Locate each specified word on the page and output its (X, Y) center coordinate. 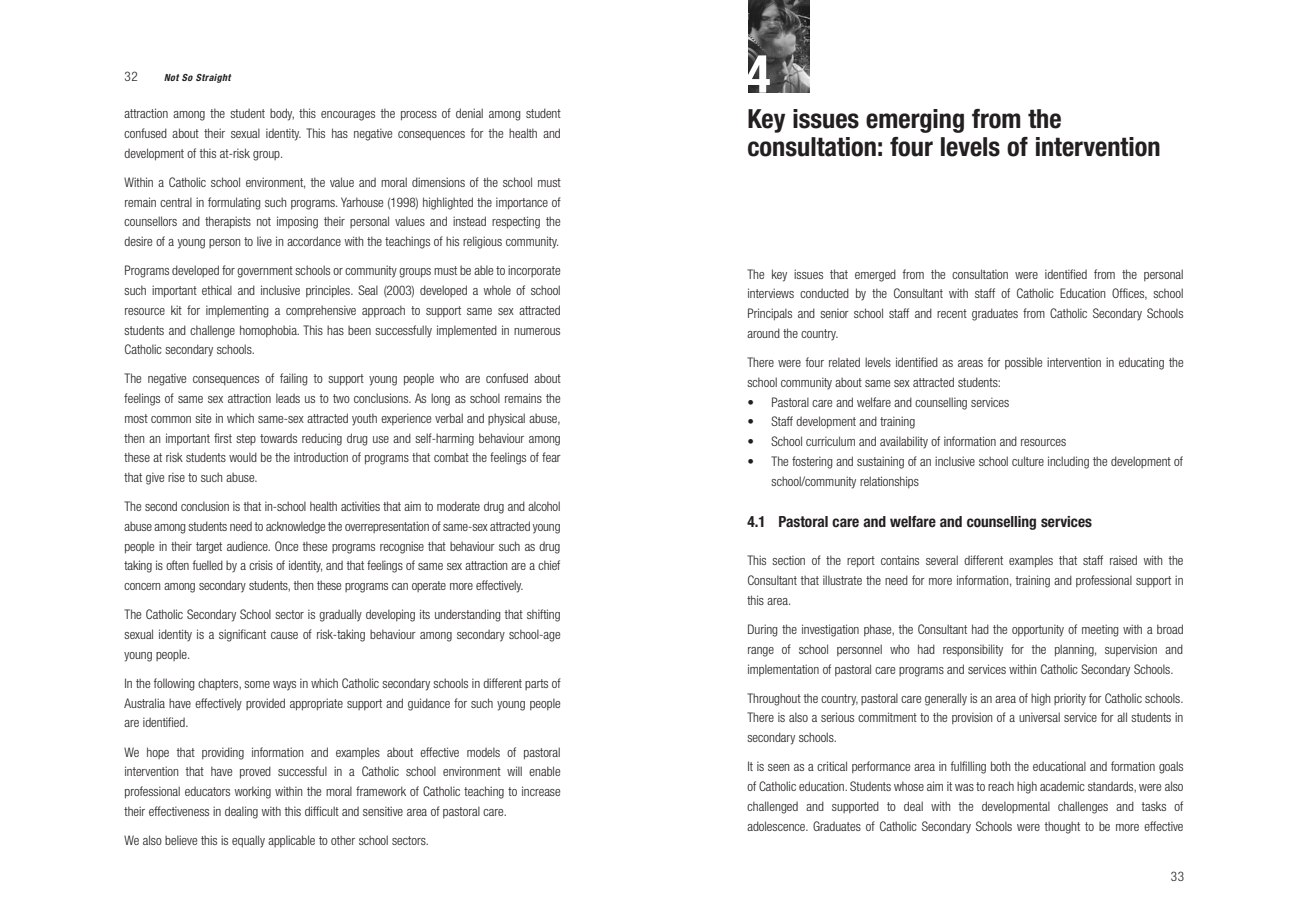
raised (1123, 560)
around (763, 333)
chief (549, 565)
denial (469, 113)
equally (248, 841)
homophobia (269, 331)
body (282, 114)
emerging (915, 121)
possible (1023, 363)
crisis (261, 565)
